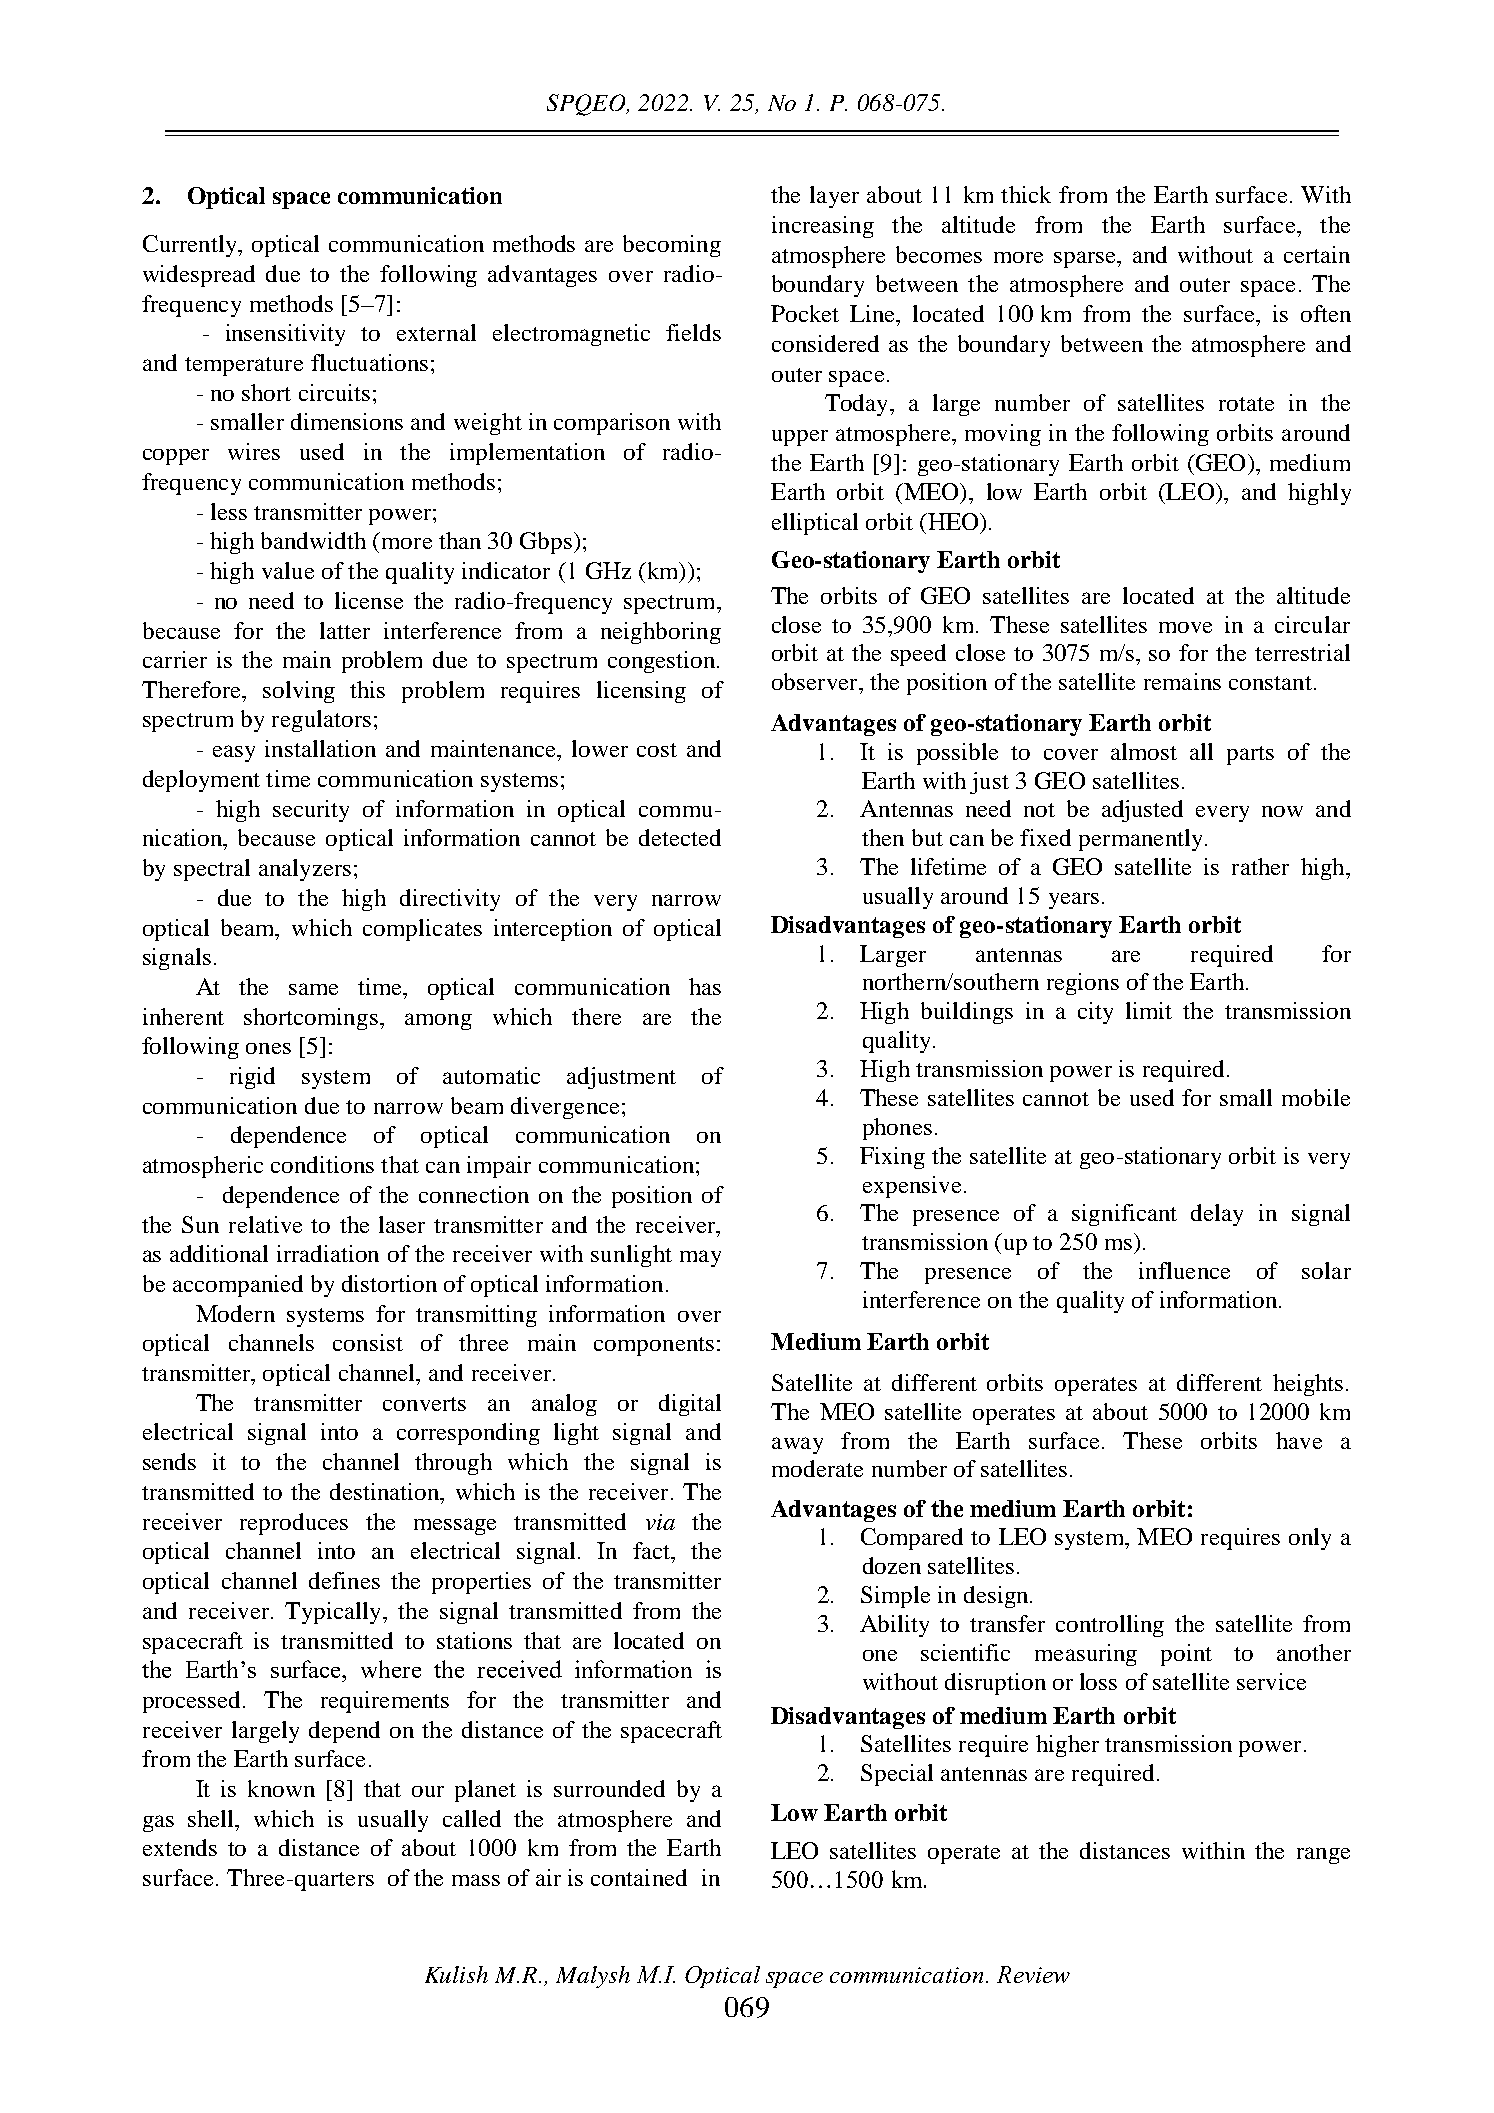 The width and height of the screenshot is (1494, 2113). What do you see at coordinates (672, 246) in the screenshot?
I see `becoming` at bounding box center [672, 246].
